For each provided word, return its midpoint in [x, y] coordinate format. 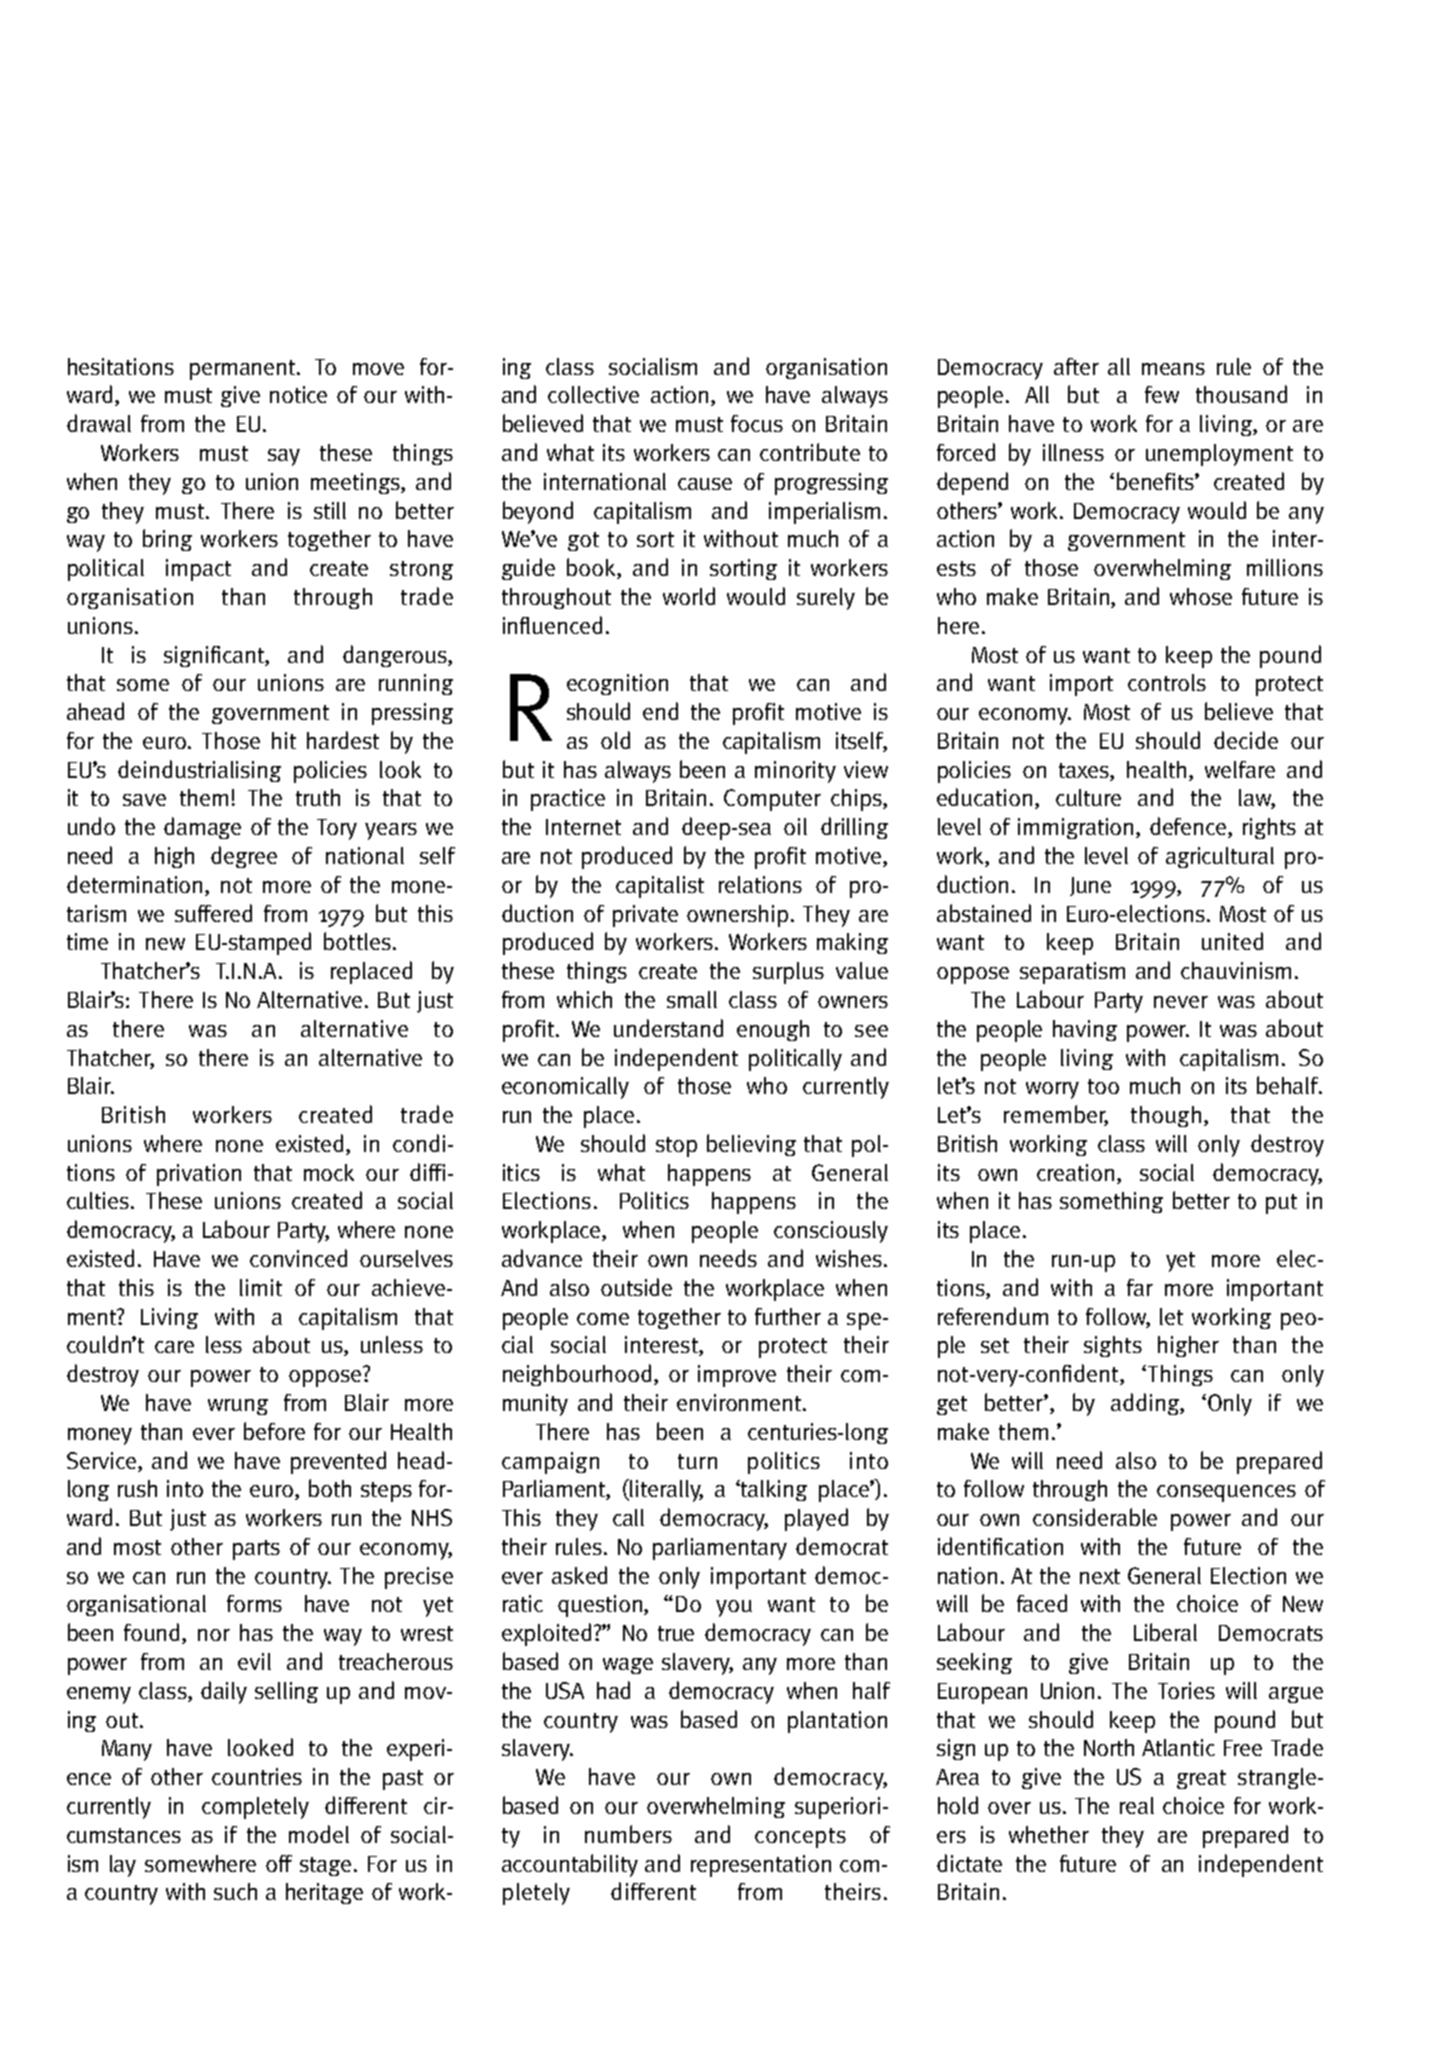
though [1166, 1116]
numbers [628, 1834]
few [1162, 394]
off [279, 1863]
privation [199, 1175]
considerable [1095, 1517]
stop [676, 1147]
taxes [1085, 772]
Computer [772, 800]
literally [666, 1491]
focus [757, 423]
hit [284, 740]
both [330, 1488]
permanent [244, 370]
